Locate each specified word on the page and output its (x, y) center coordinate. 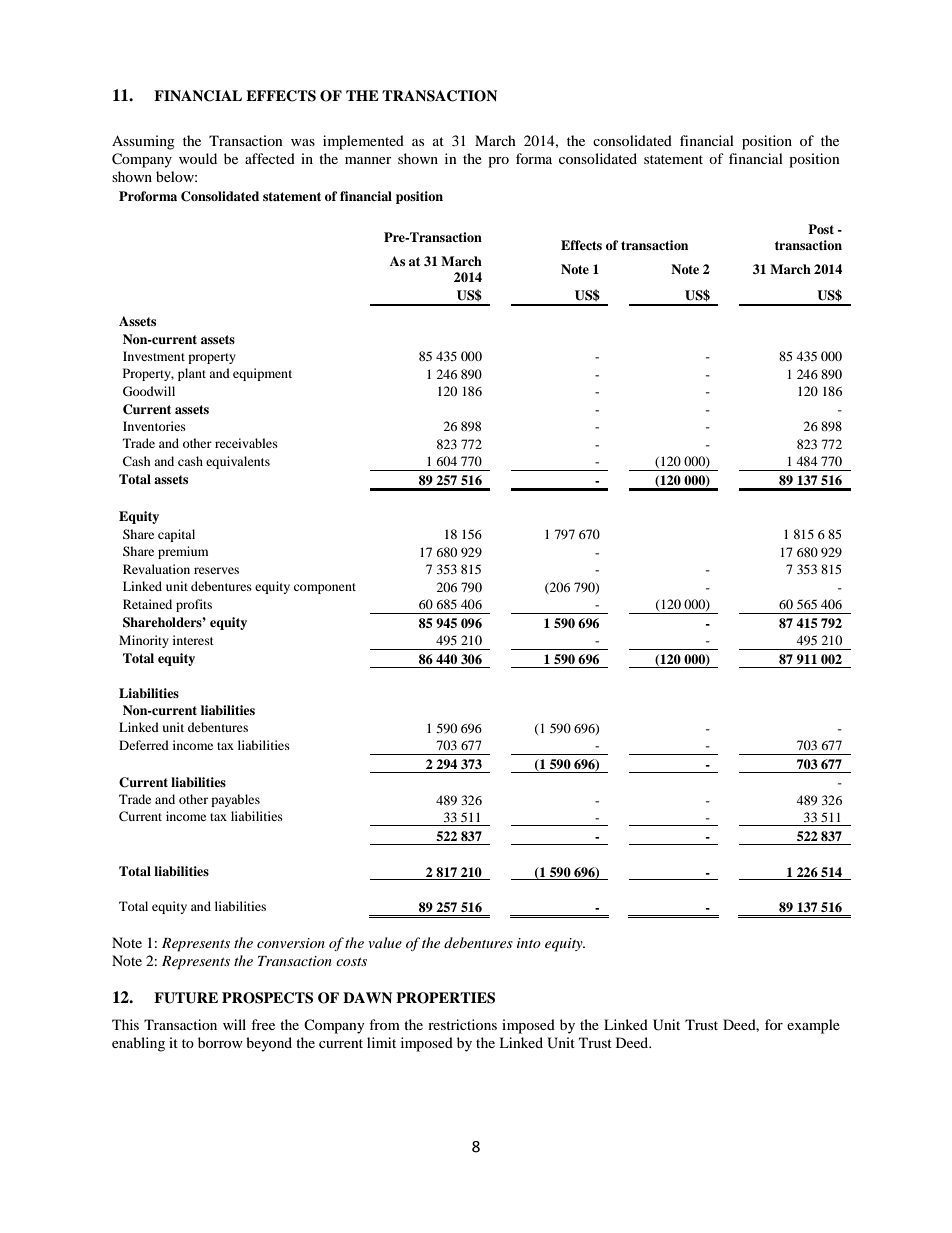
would (198, 158)
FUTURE (186, 998)
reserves (216, 570)
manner (368, 160)
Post (821, 229)
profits (194, 605)
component (325, 588)
